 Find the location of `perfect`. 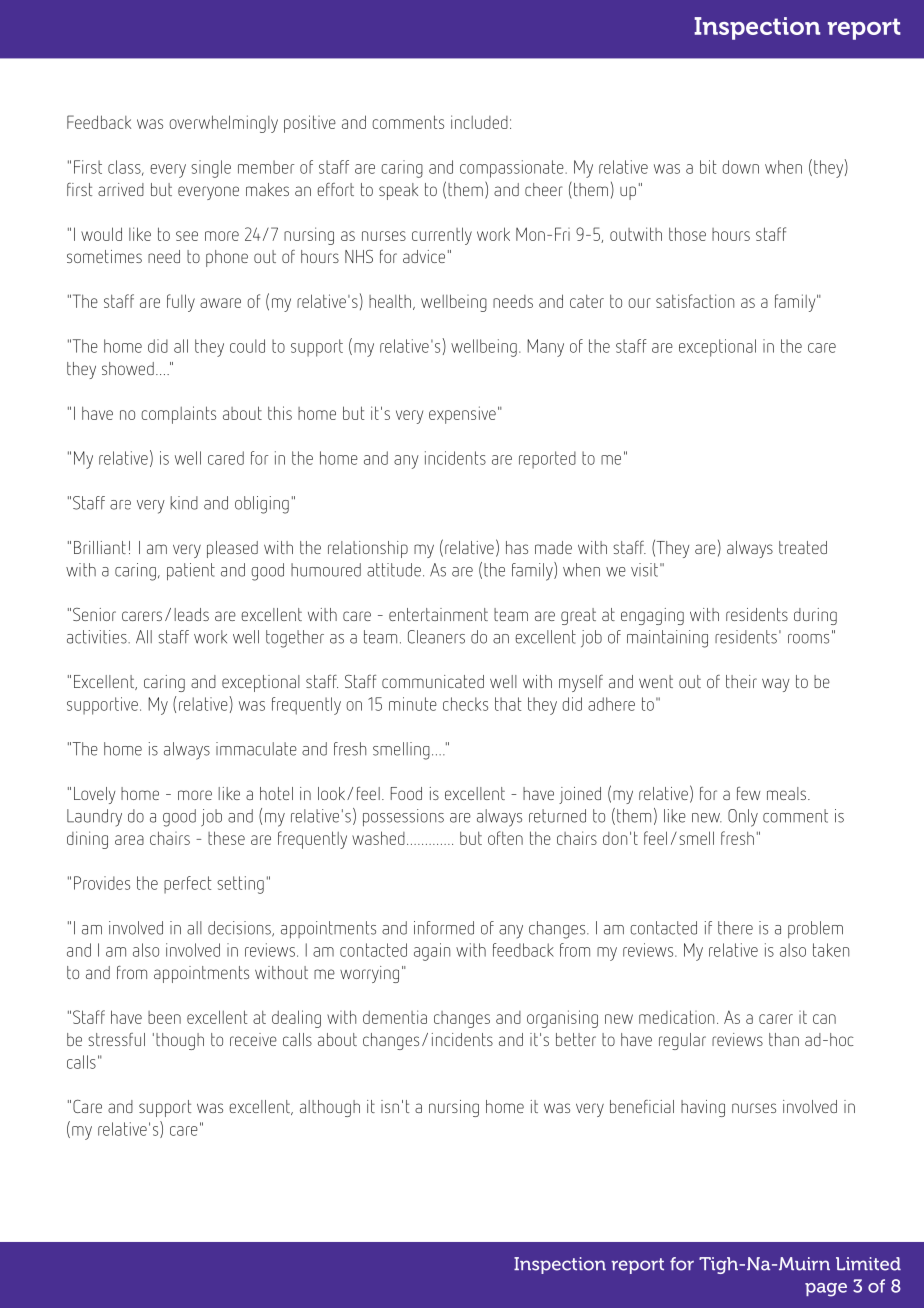

perfect is located at coordinates (188, 885).
